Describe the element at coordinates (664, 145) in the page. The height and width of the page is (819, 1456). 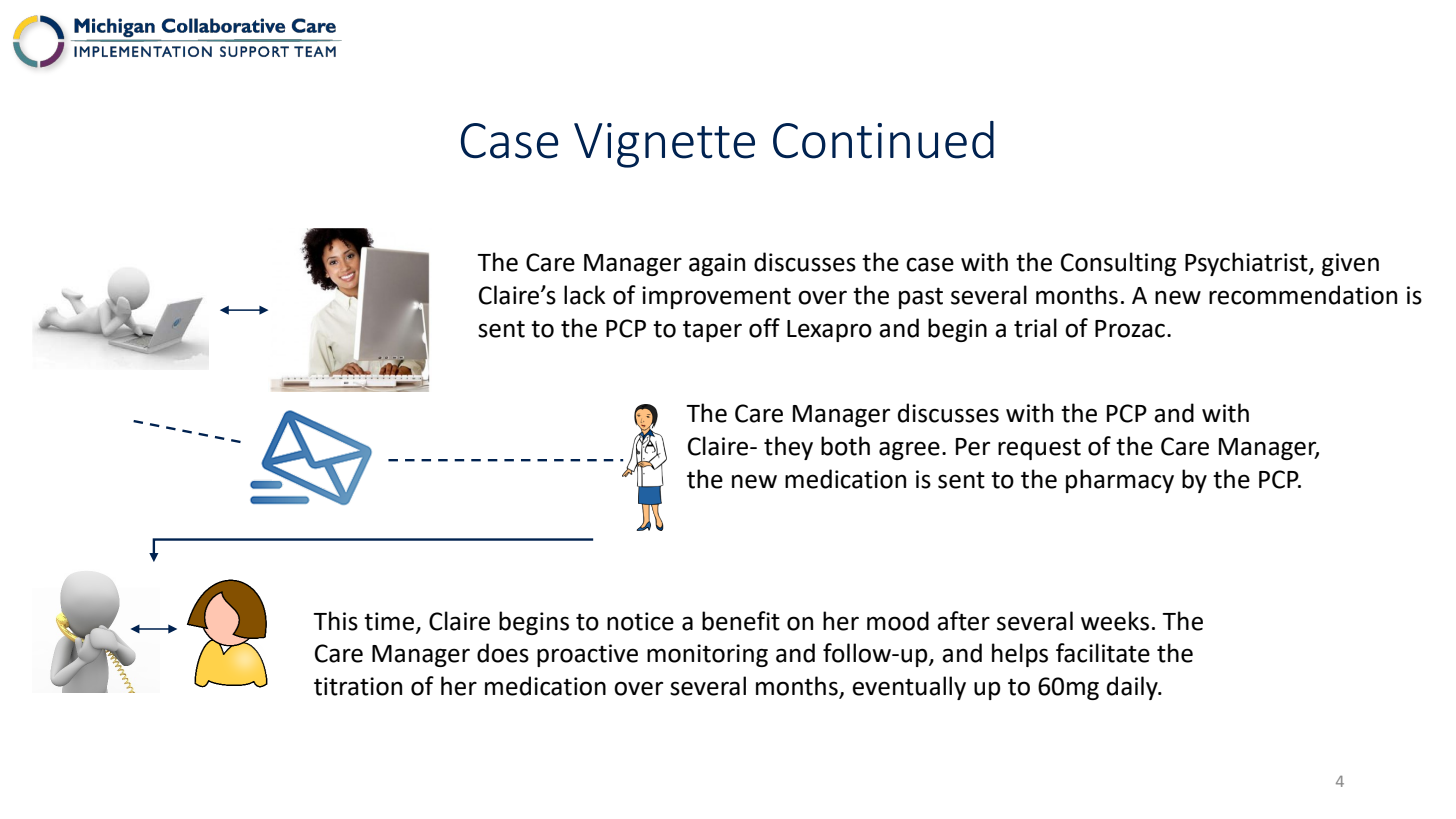
I see `Vignette` at that location.
